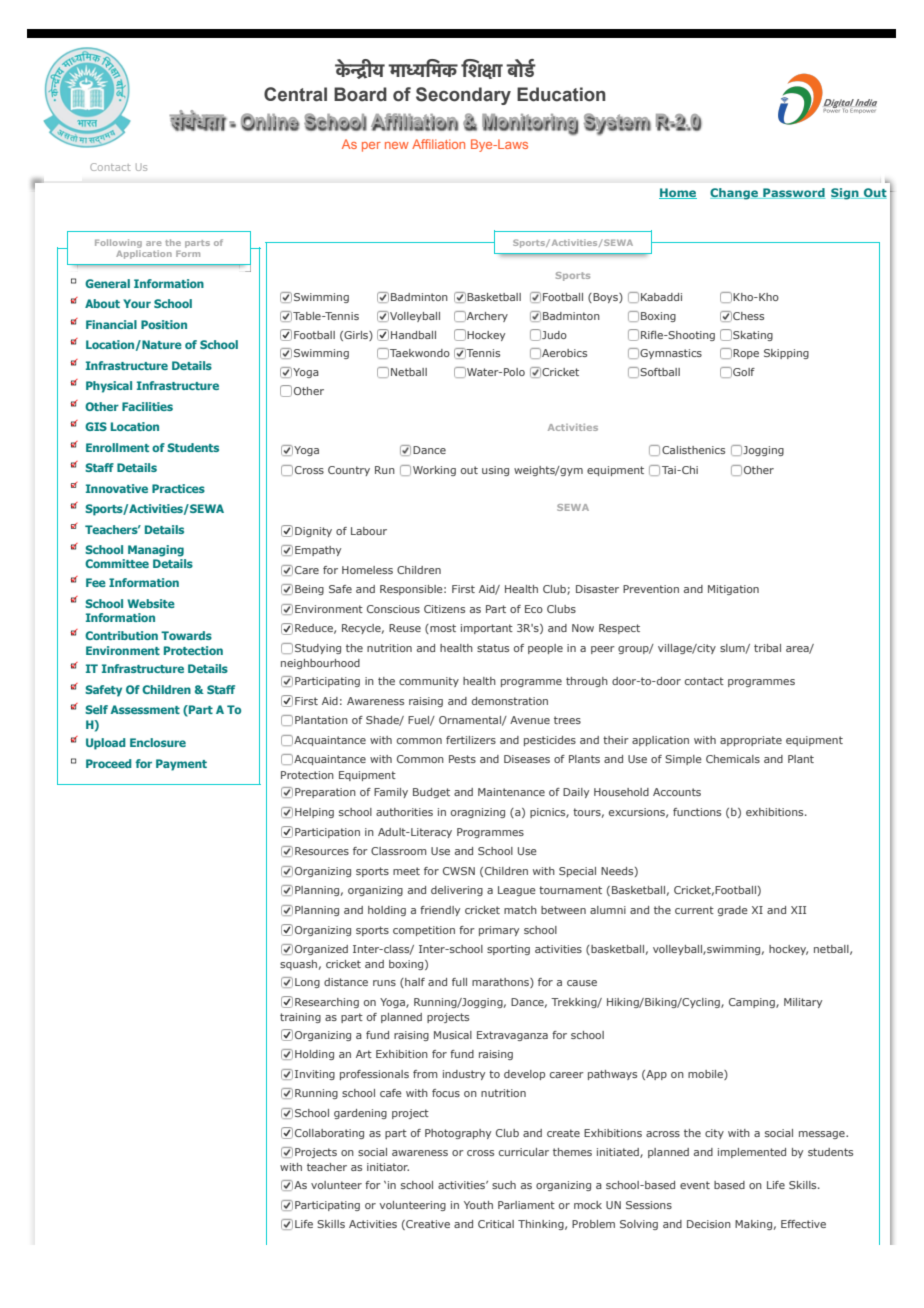 This page has height=1308, width=924. I want to click on Towards, so click(186, 635).
